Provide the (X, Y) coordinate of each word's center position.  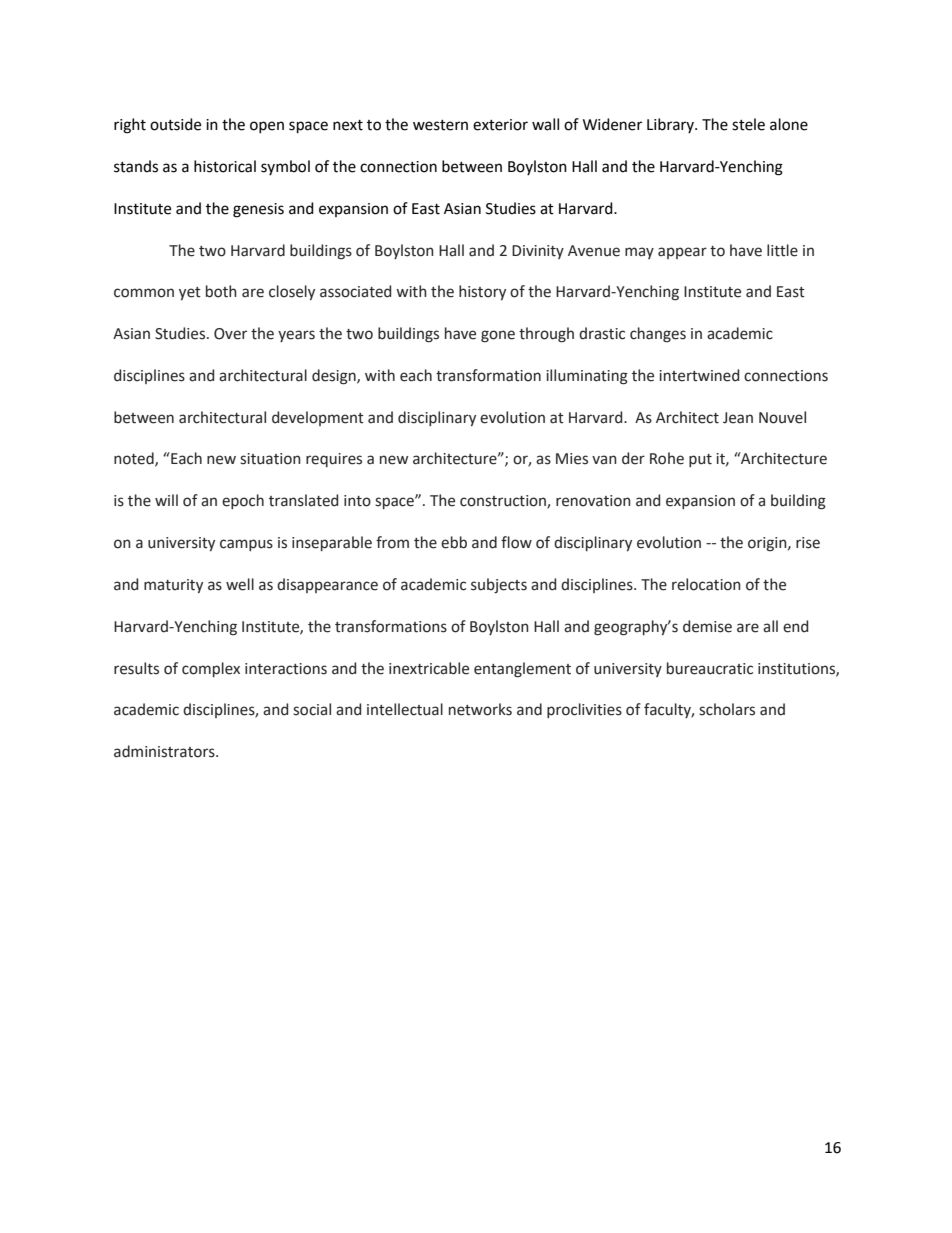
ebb (454, 542)
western (440, 125)
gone (498, 336)
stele (748, 124)
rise (808, 543)
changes (658, 335)
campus (246, 545)
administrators (165, 751)
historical (225, 166)
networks (480, 709)
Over (230, 334)
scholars (727, 709)
